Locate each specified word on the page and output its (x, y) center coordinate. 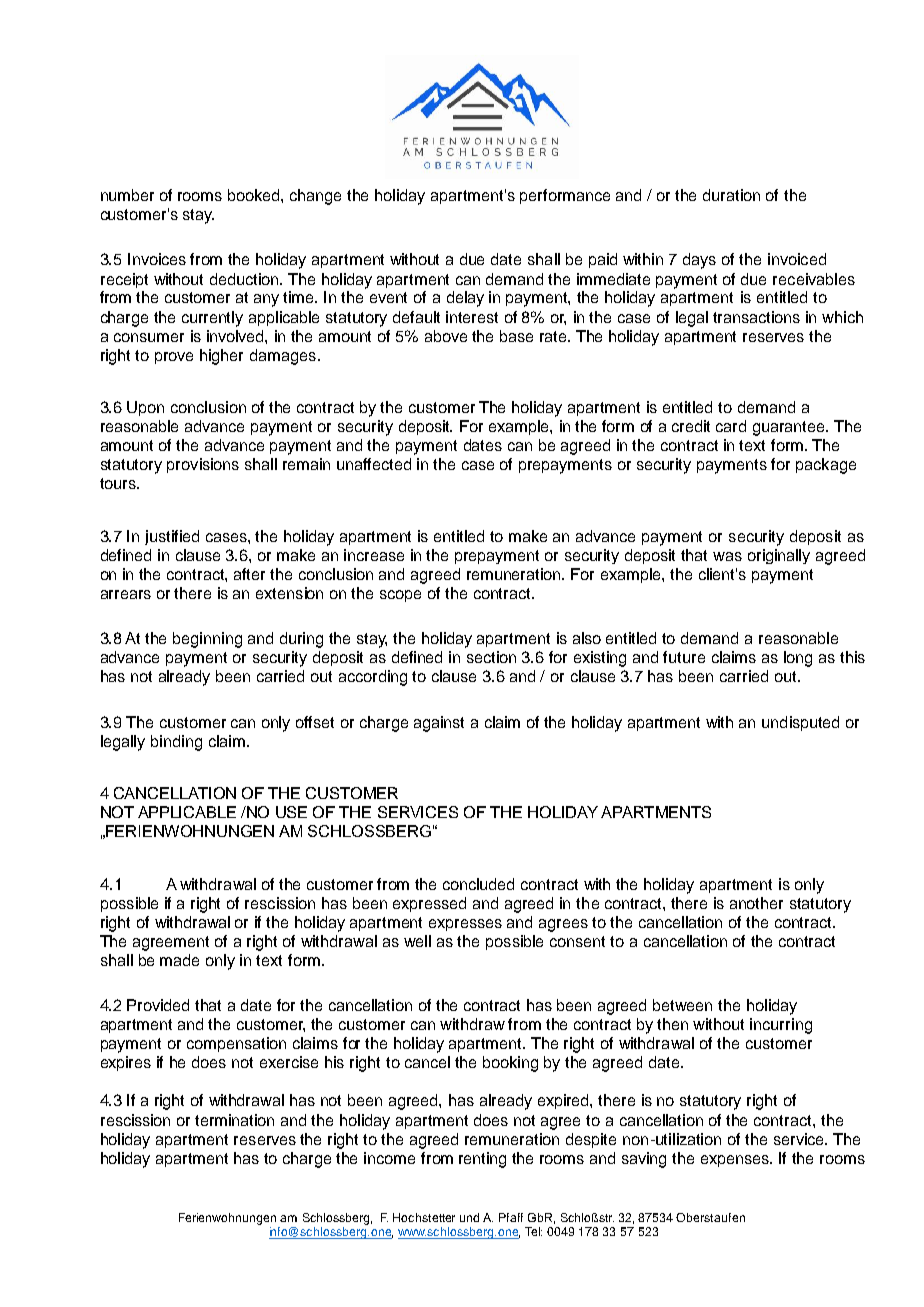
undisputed (800, 723)
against (439, 724)
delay (465, 299)
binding (176, 743)
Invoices (157, 259)
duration (731, 195)
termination (234, 1120)
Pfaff (511, 1217)
